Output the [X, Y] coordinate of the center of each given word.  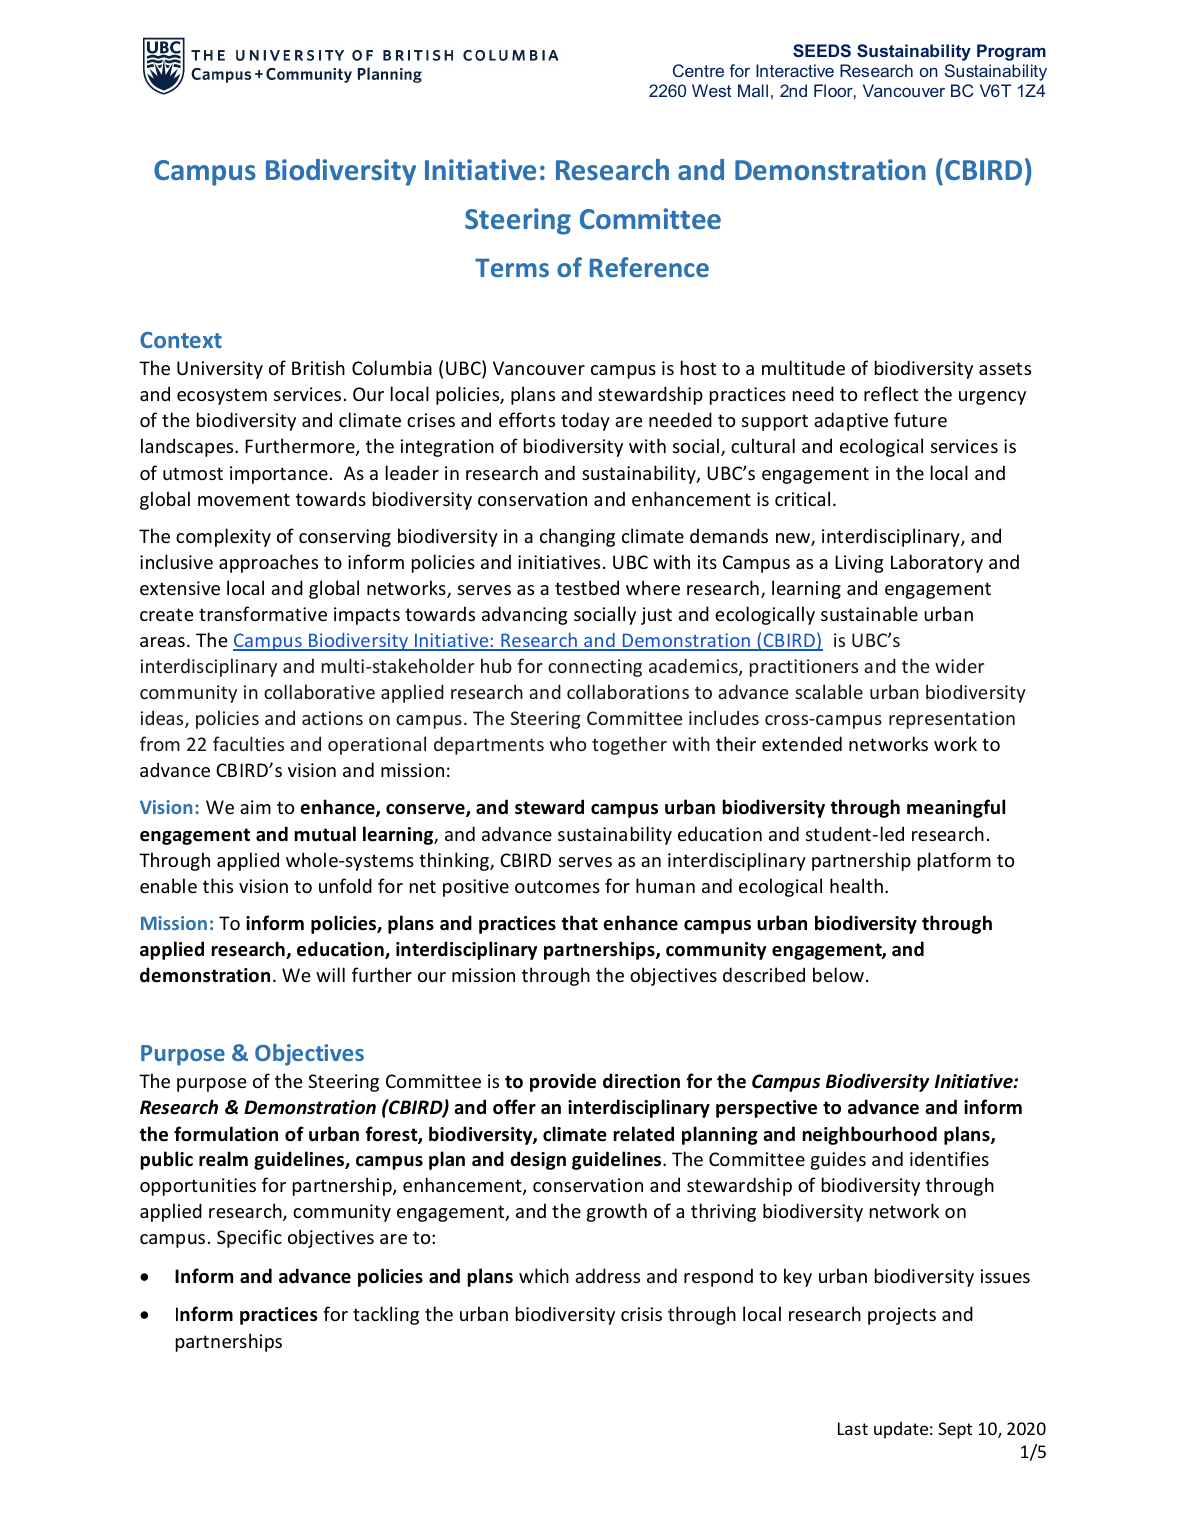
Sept [955, 1430]
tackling [386, 1315]
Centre [698, 70]
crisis [641, 1314]
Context [181, 340]
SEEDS [822, 50]
